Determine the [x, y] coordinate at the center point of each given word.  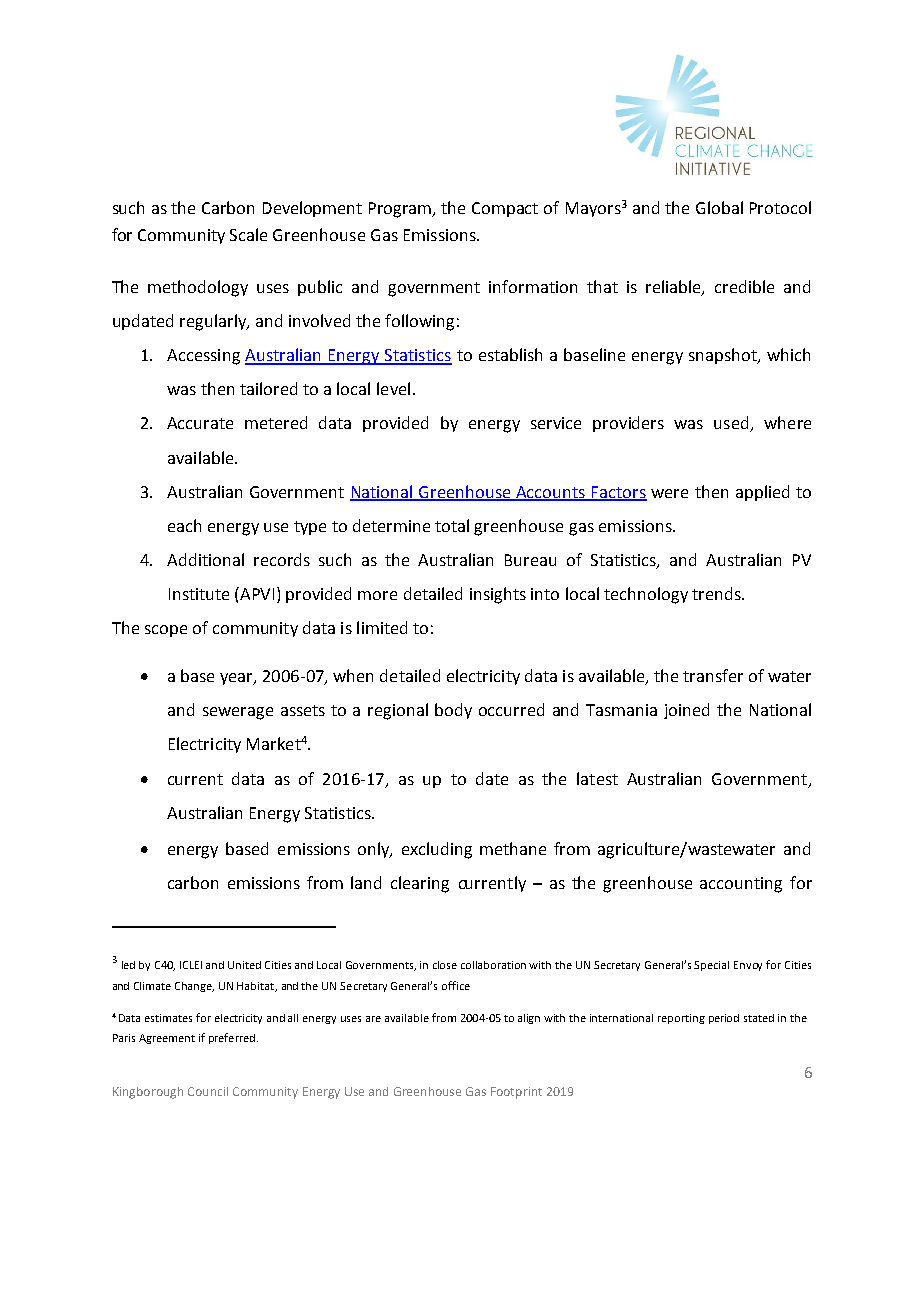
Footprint [516, 1093]
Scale [248, 234]
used [732, 424]
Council [208, 1091]
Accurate [200, 423]
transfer [713, 675]
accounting [741, 885]
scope [166, 631]
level [393, 388]
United [244, 965]
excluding [437, 850]
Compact [505, 209]
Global [719, 207]
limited [382, 627]
